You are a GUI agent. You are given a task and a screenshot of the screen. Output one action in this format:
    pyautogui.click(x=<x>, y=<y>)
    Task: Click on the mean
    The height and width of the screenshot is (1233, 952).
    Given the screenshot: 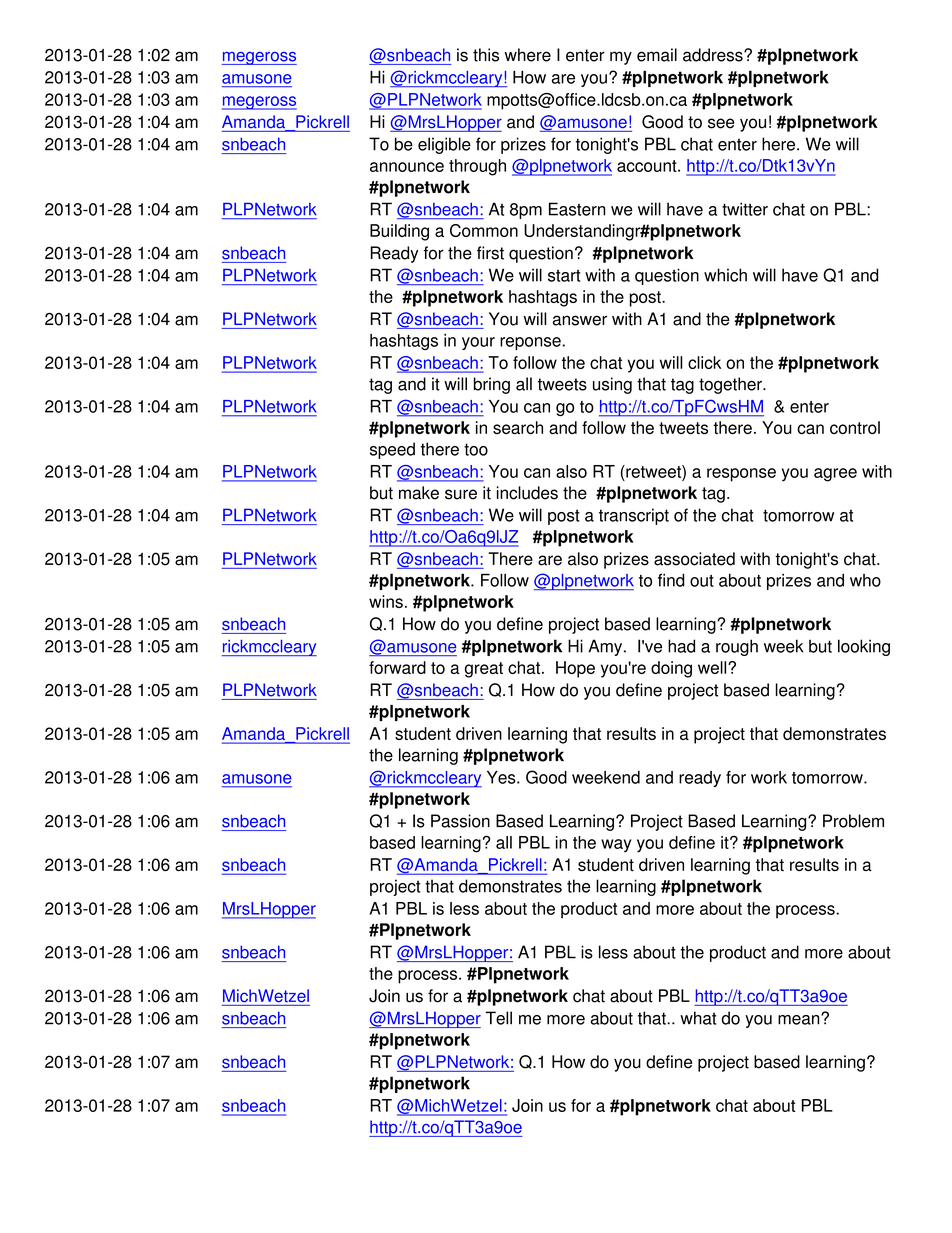 What is the action you would take?
    pyautogui.click(x=800, y=1019)
